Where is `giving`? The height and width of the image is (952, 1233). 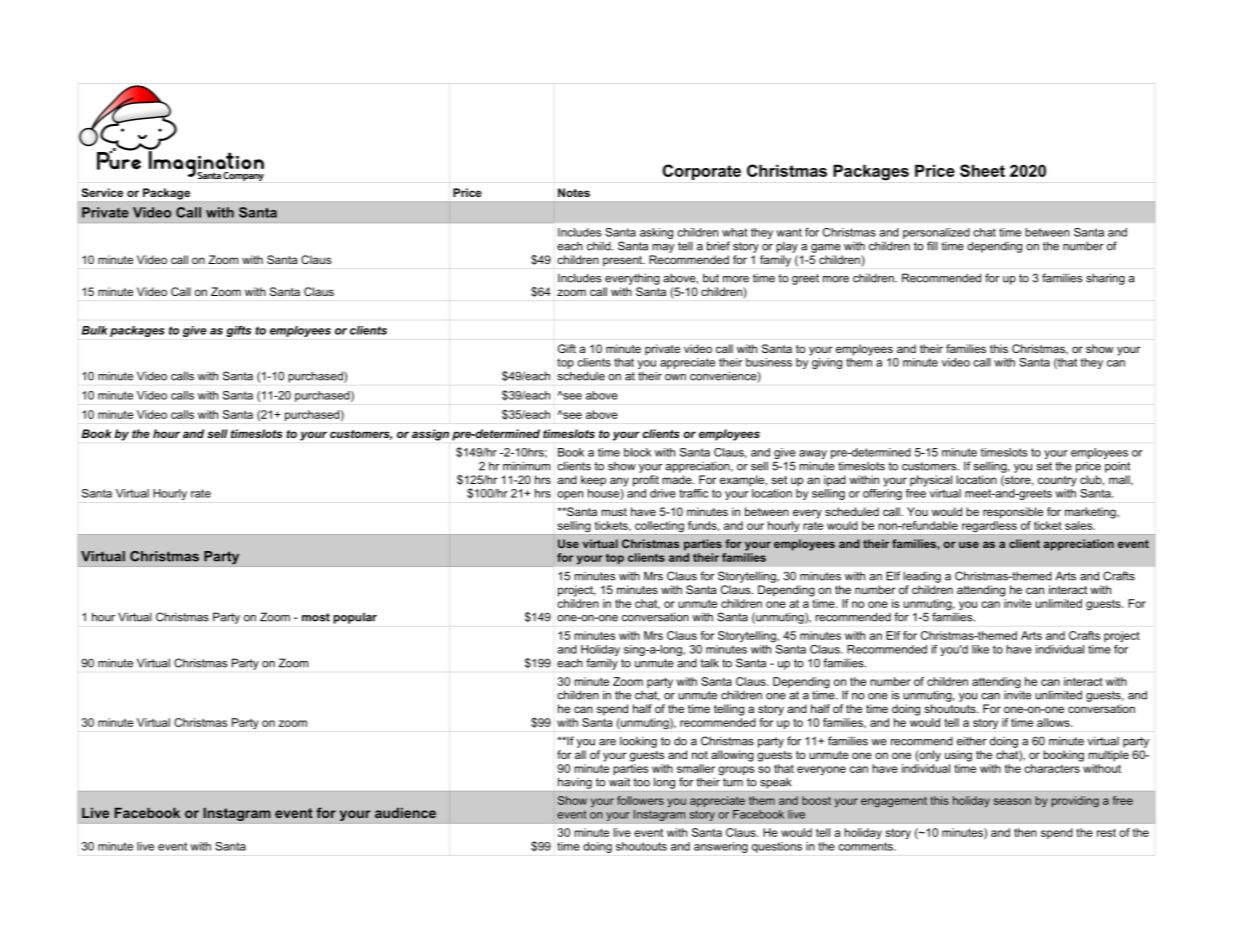
giving is located at coordinates (826, 362).
